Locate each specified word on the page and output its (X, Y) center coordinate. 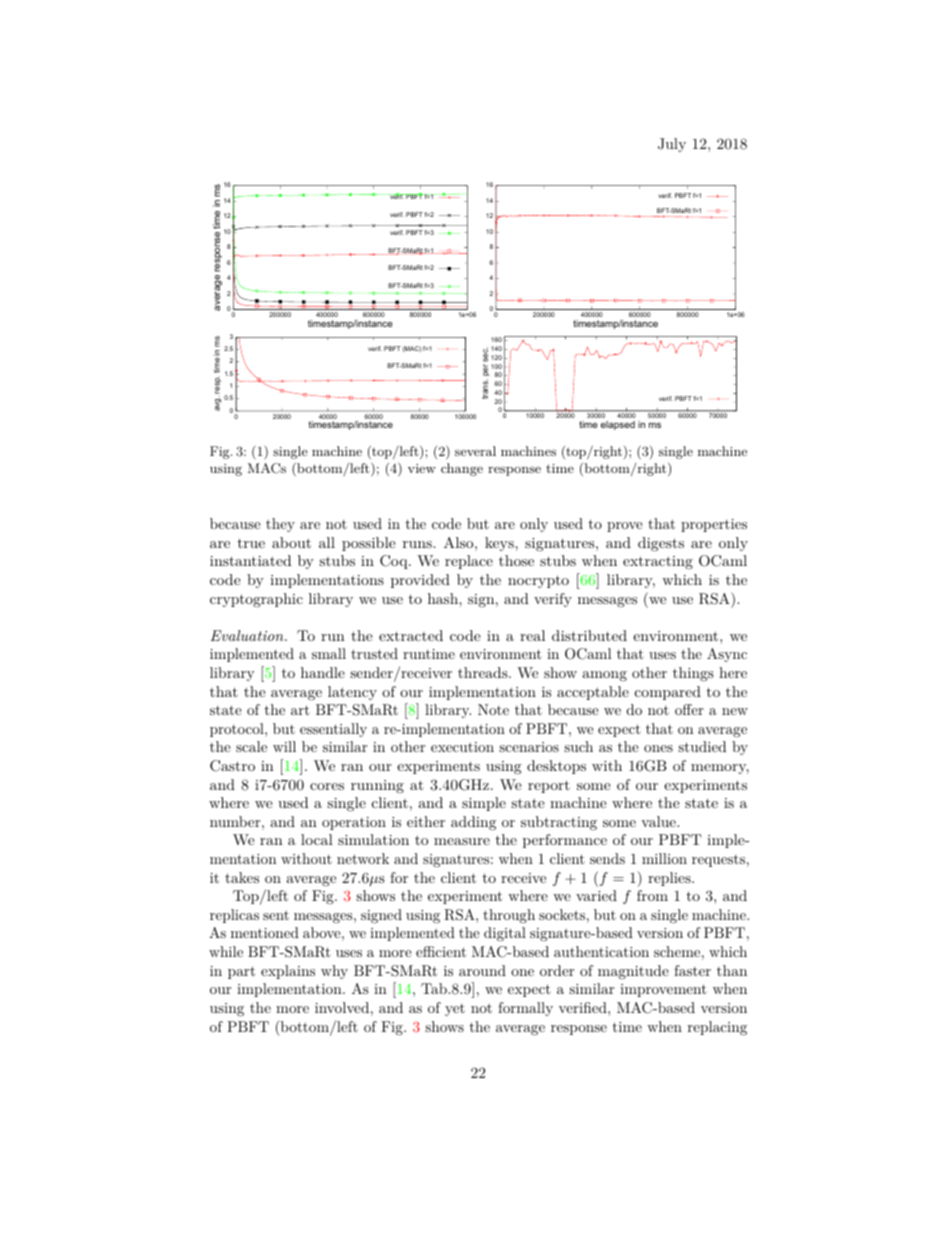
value (659, 821)
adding (473, 823)
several (475, 451)
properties (714, 525)
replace (469, 562)
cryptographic (256, 600)
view (422, 468)
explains (288, 972)
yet (455, 1010)
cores (327, 786)
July (672, 145)
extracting (658, 562)
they (280, 525)
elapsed (618, 425)
